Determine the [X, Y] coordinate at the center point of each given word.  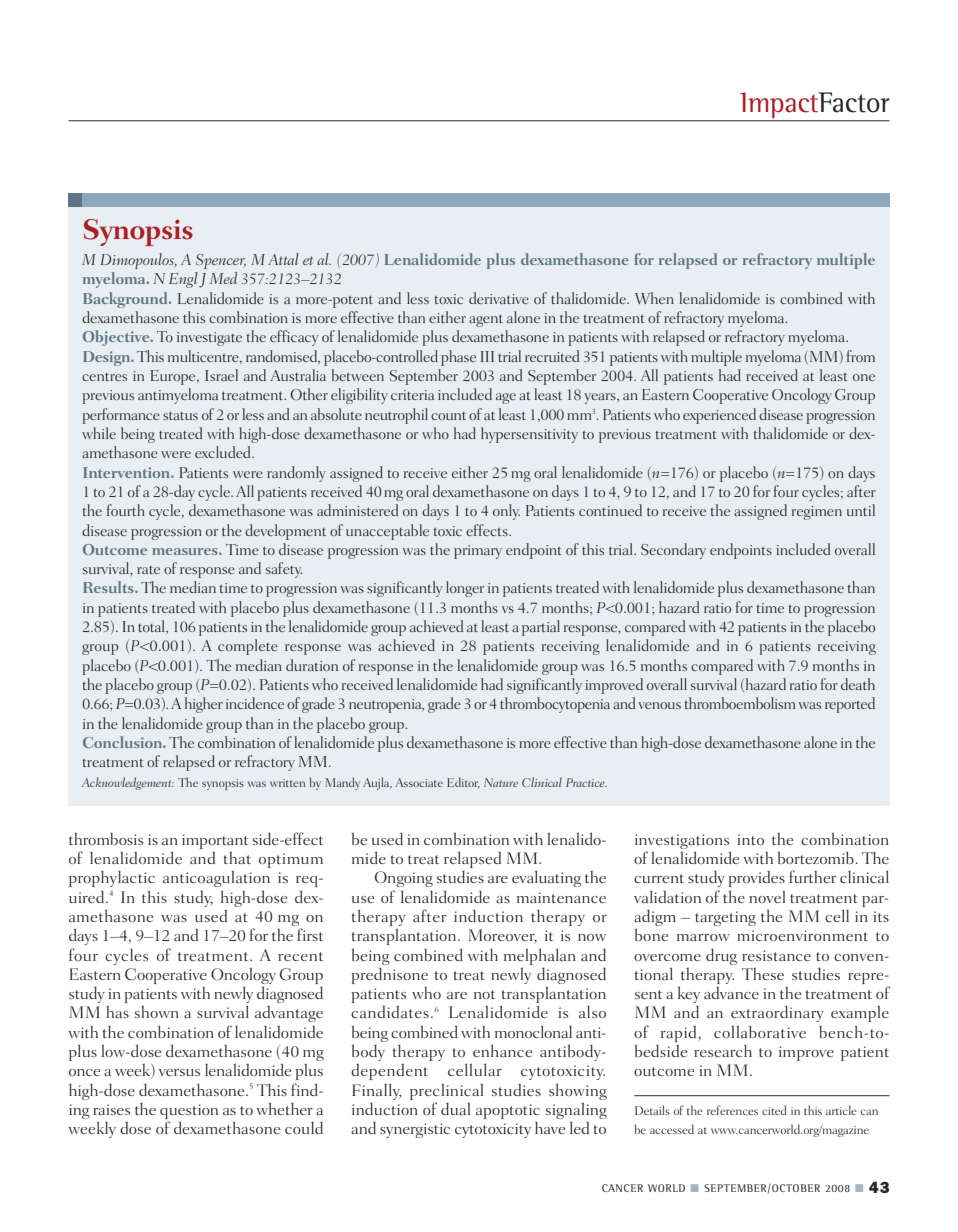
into [750, 839]
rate [148, 570]
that [237, 858]
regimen [817, 513]
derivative [499, 298]
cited [774, 1110]
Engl [183, 280]
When [654, 298]
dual [455, 1108]
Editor [463, 783]
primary [478, 552]
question [189, 1113]
